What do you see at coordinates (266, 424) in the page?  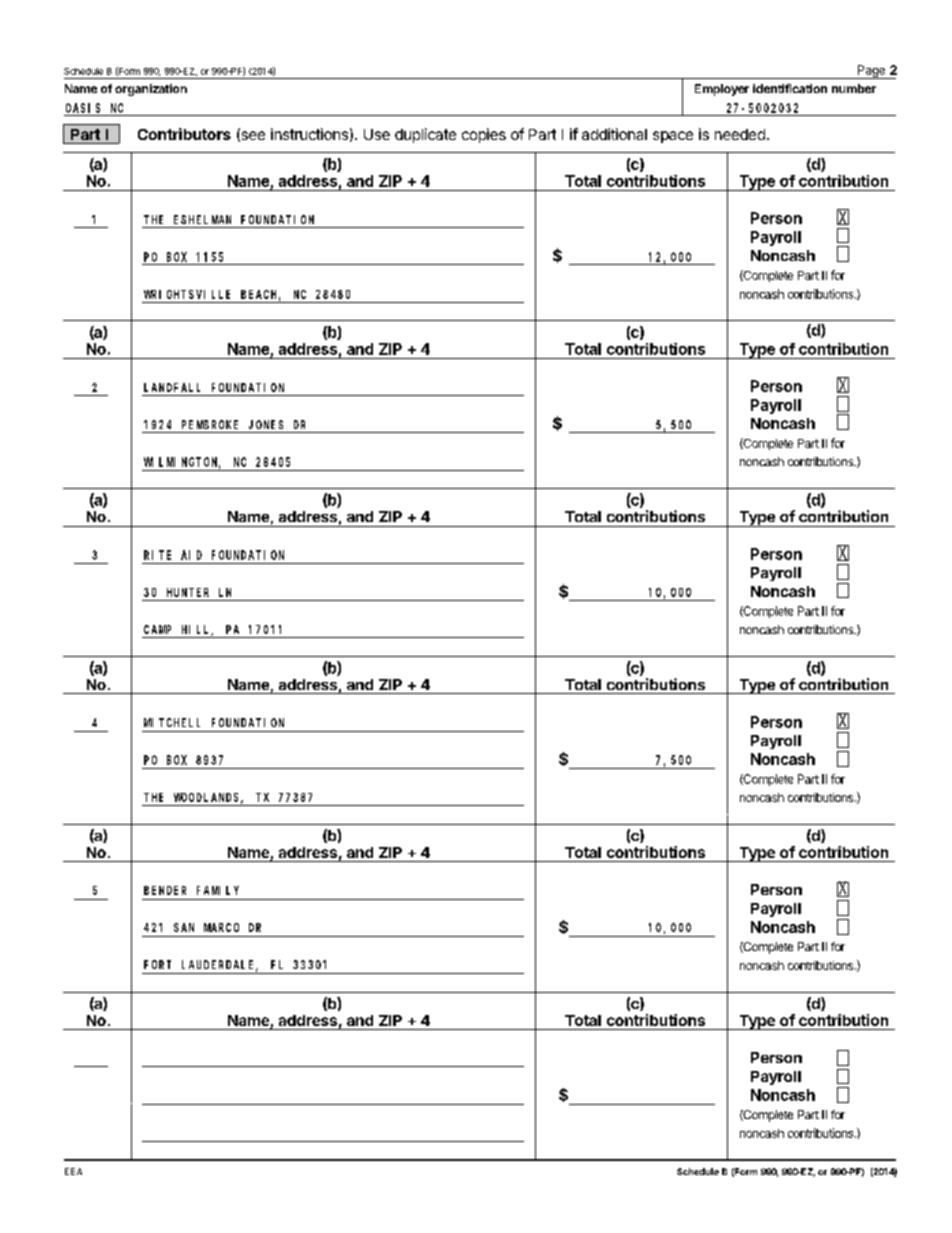 I see `JONES` at bounding box center [266, 424].
